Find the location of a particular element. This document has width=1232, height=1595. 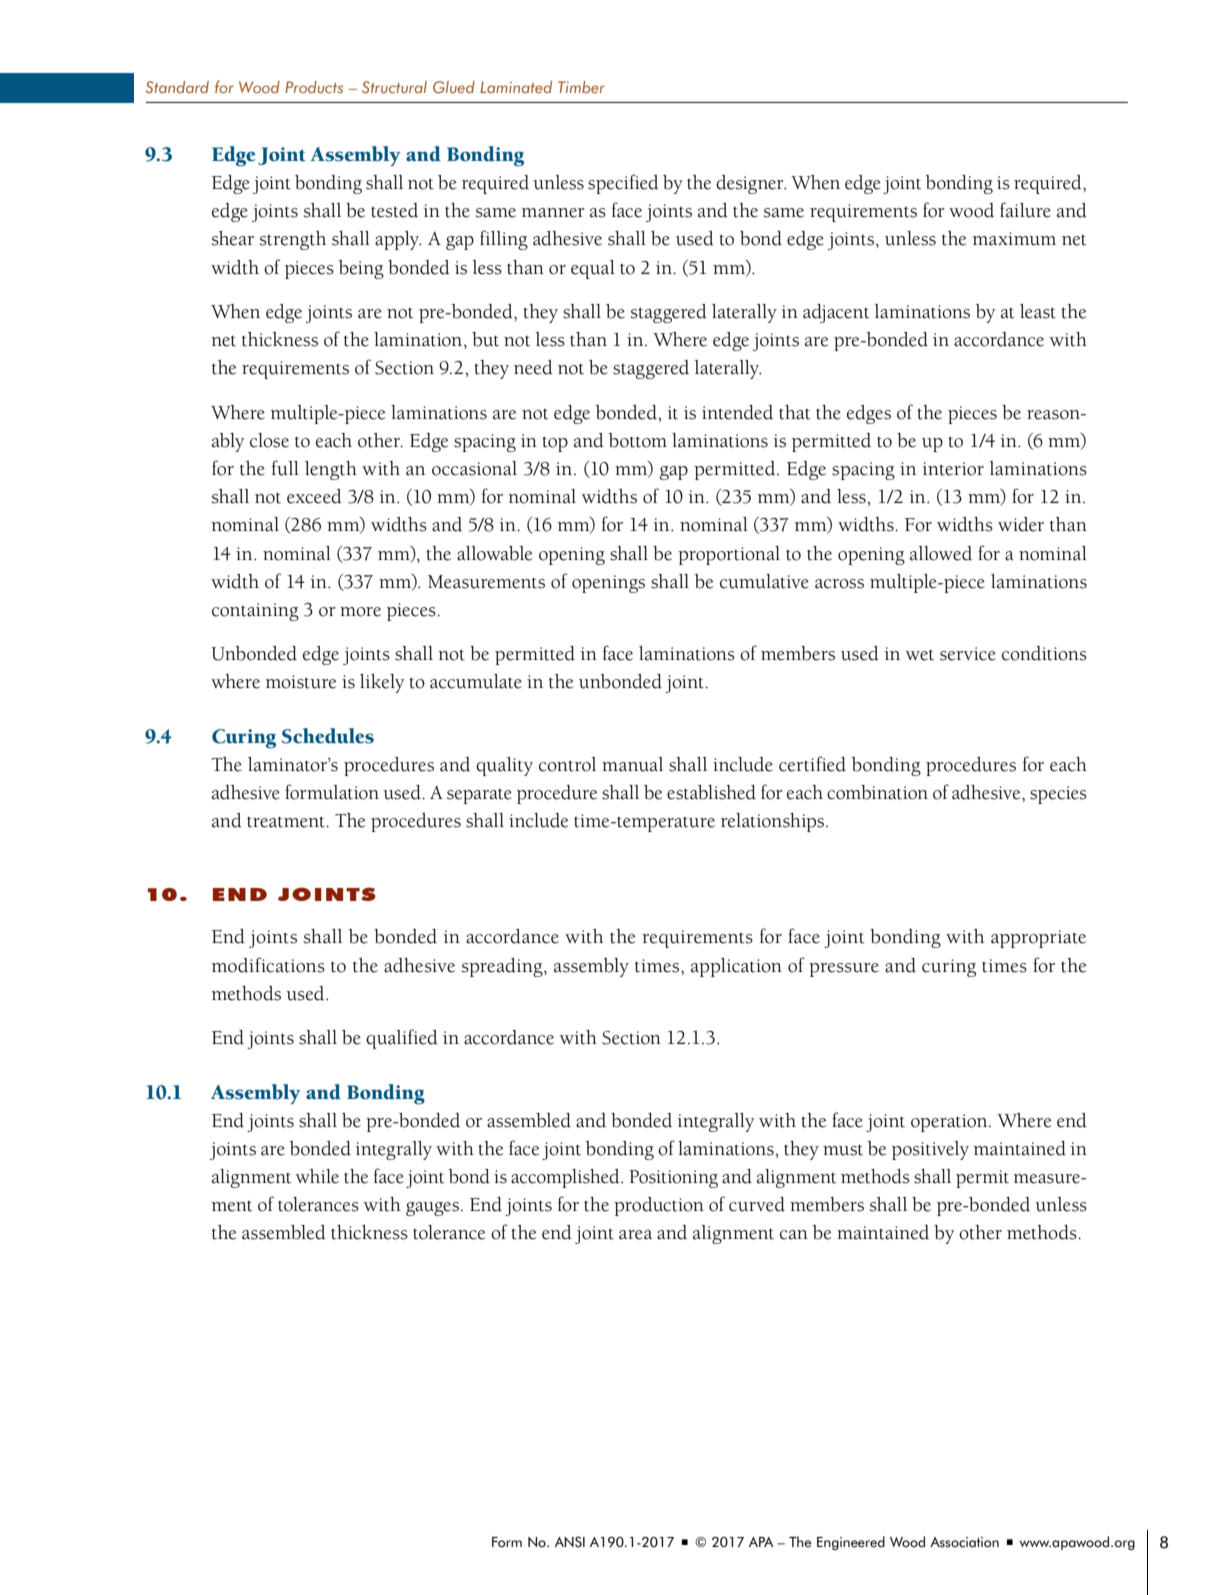

manual is located at coordinates (632, 764).
